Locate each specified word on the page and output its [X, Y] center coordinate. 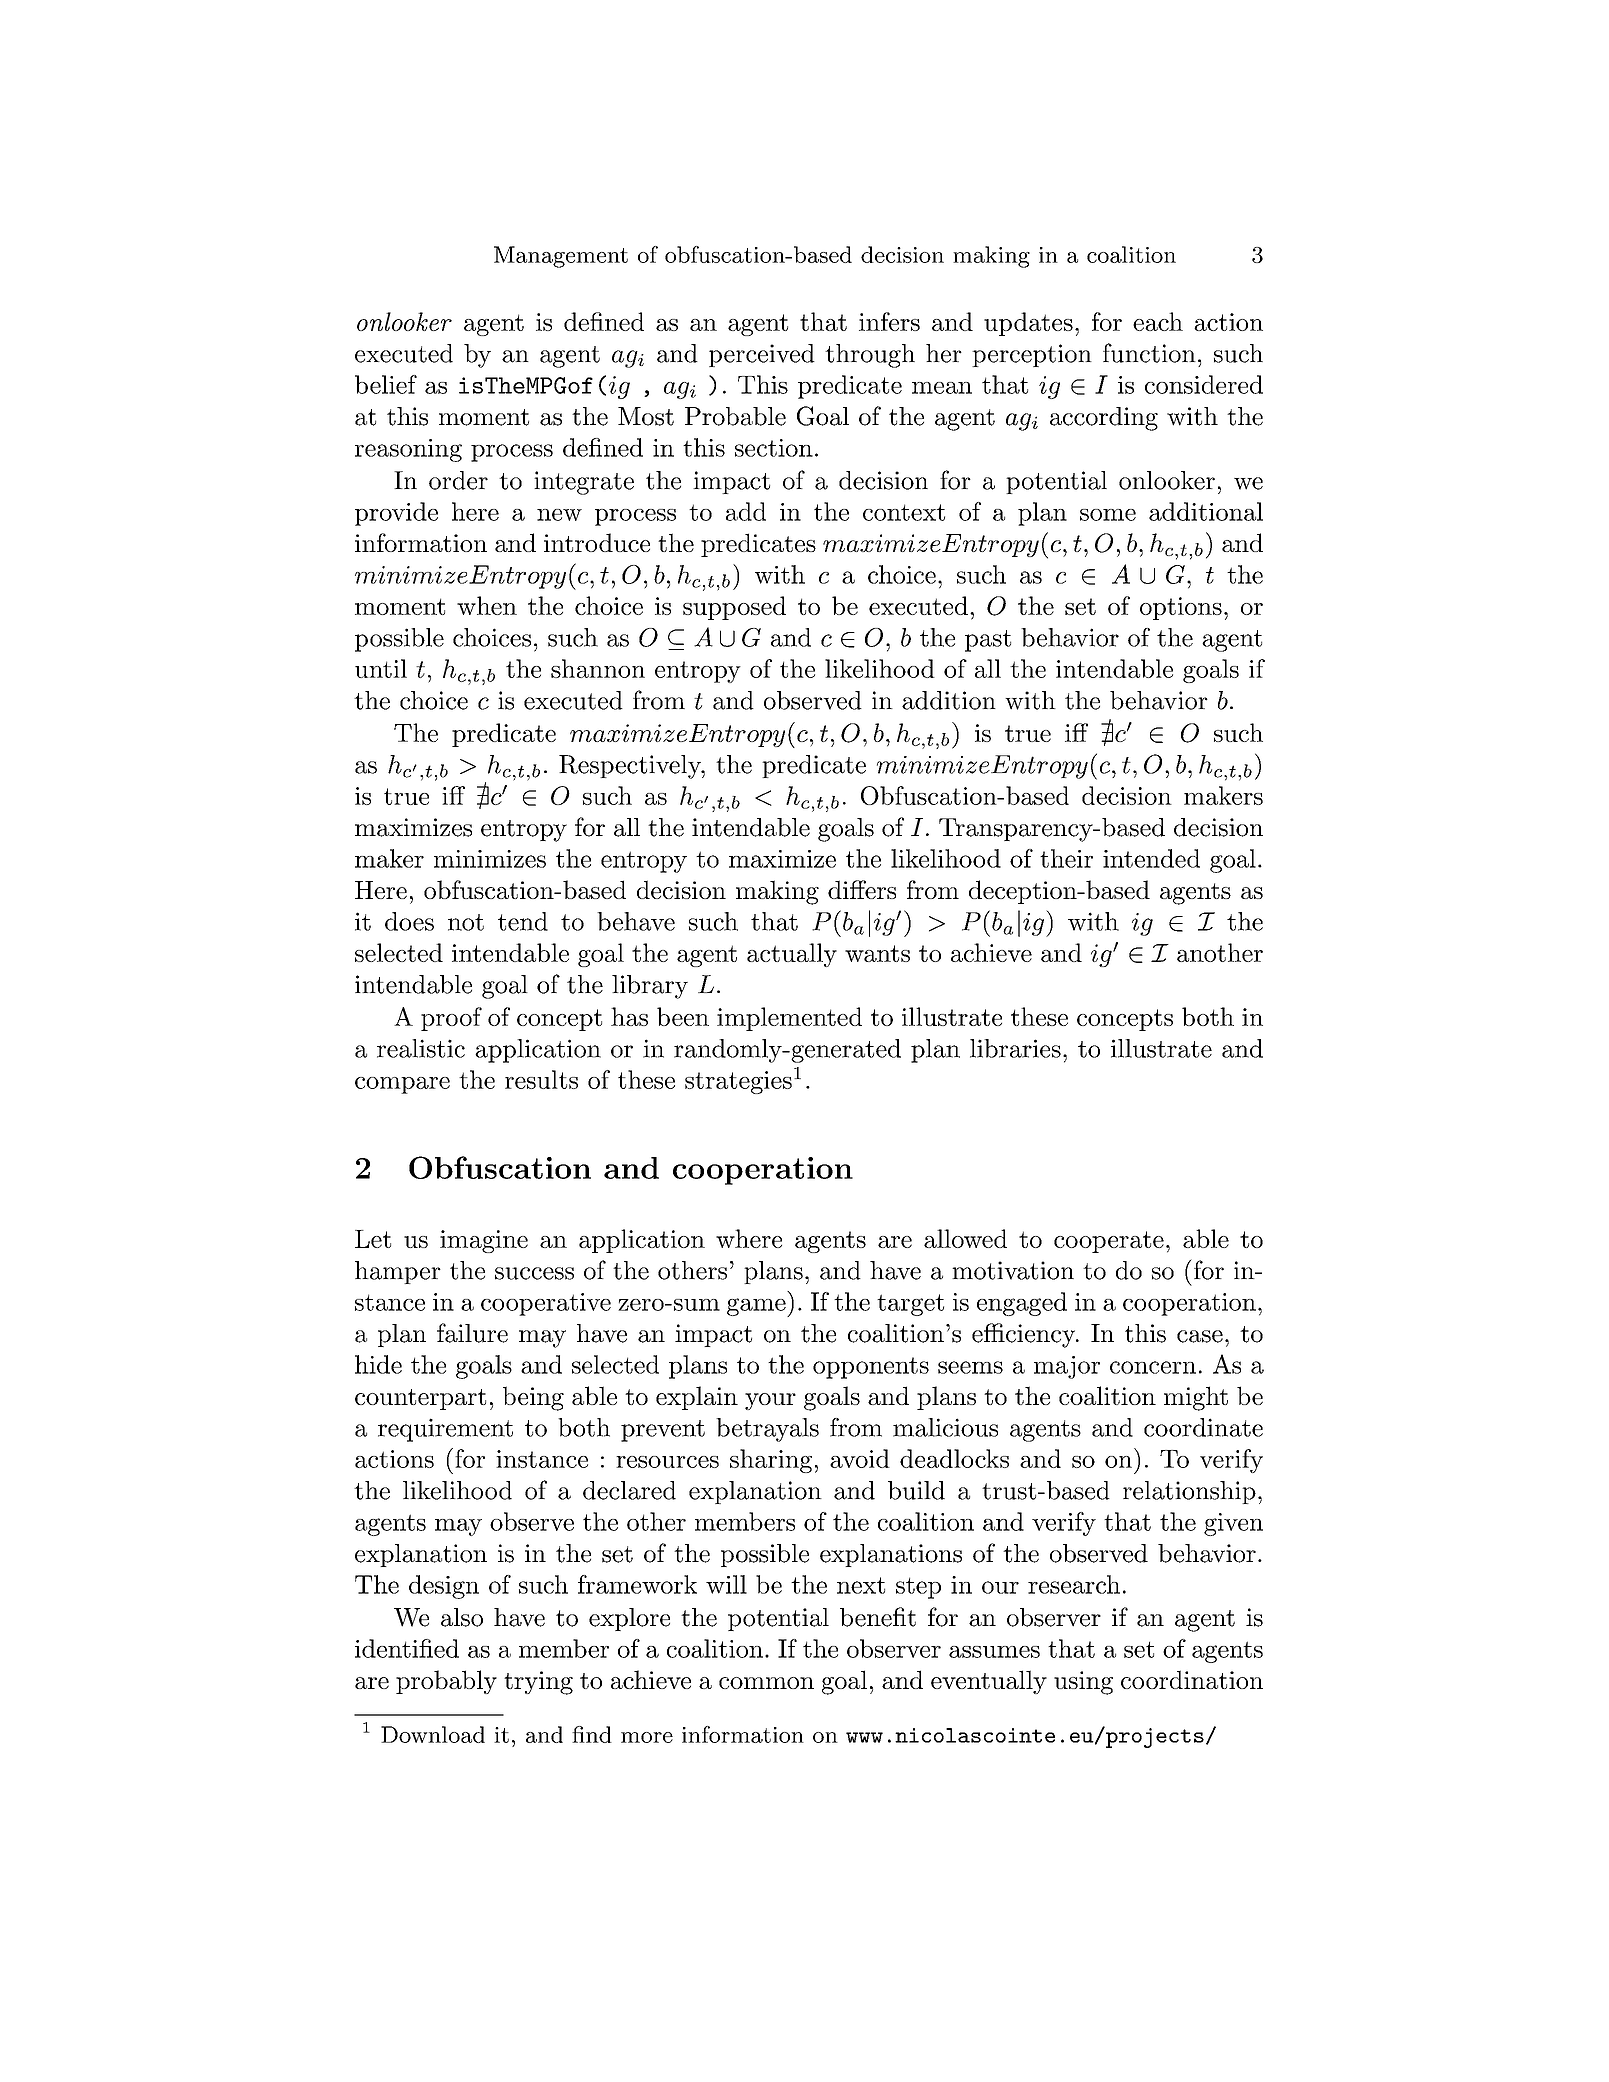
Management [561, 257]
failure [472, 1333]
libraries [1015, 1048]
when [487, 605]
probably [446, 1682]
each [1158, 321]
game [756, 1307]
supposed [734, 608]
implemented [789, 1019]
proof [451, 1019]
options [1181, 608]
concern [1153, 1367]
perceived [762, 355]
